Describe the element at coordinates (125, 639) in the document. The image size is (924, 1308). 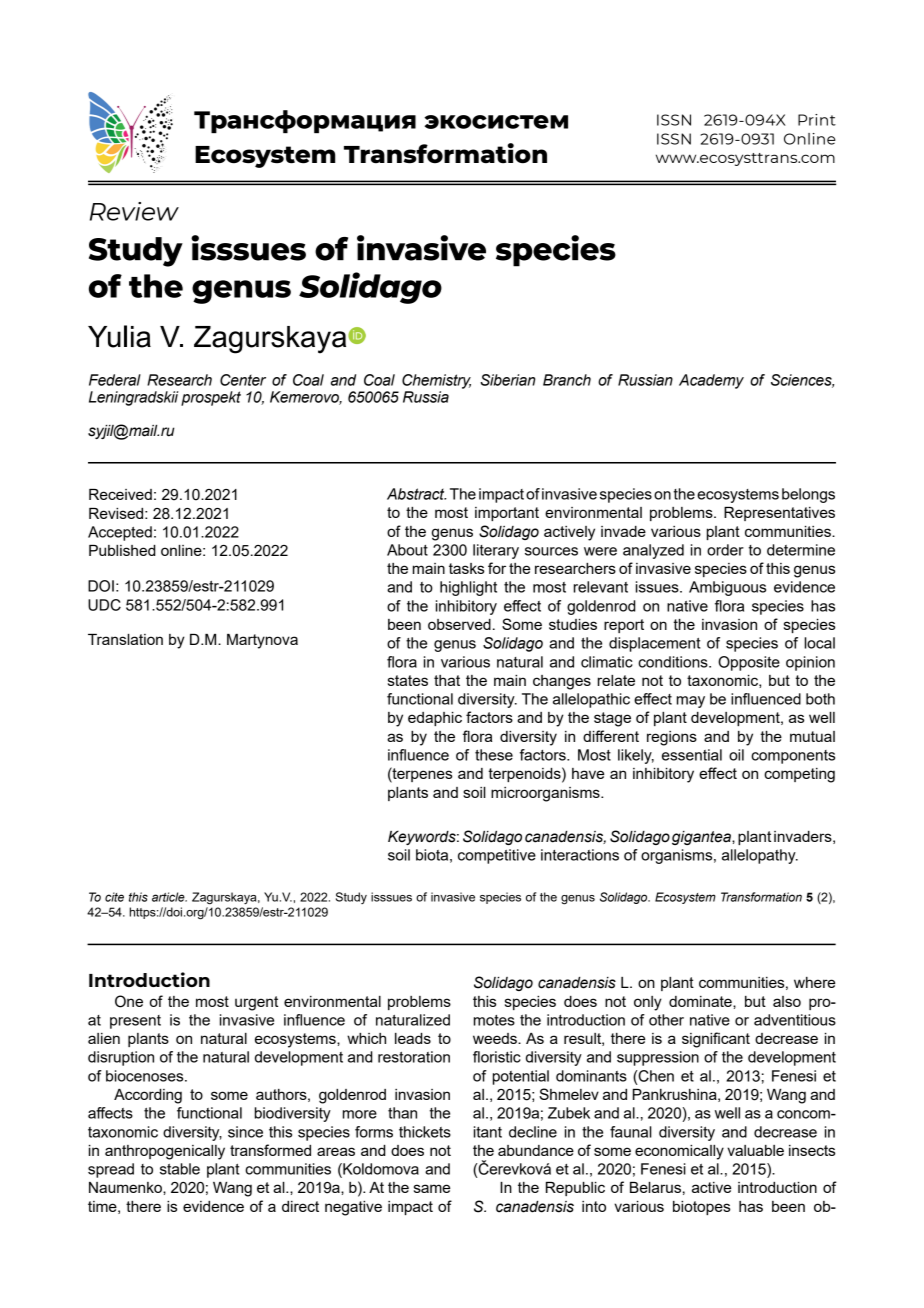
I see `Translation` at that location.
